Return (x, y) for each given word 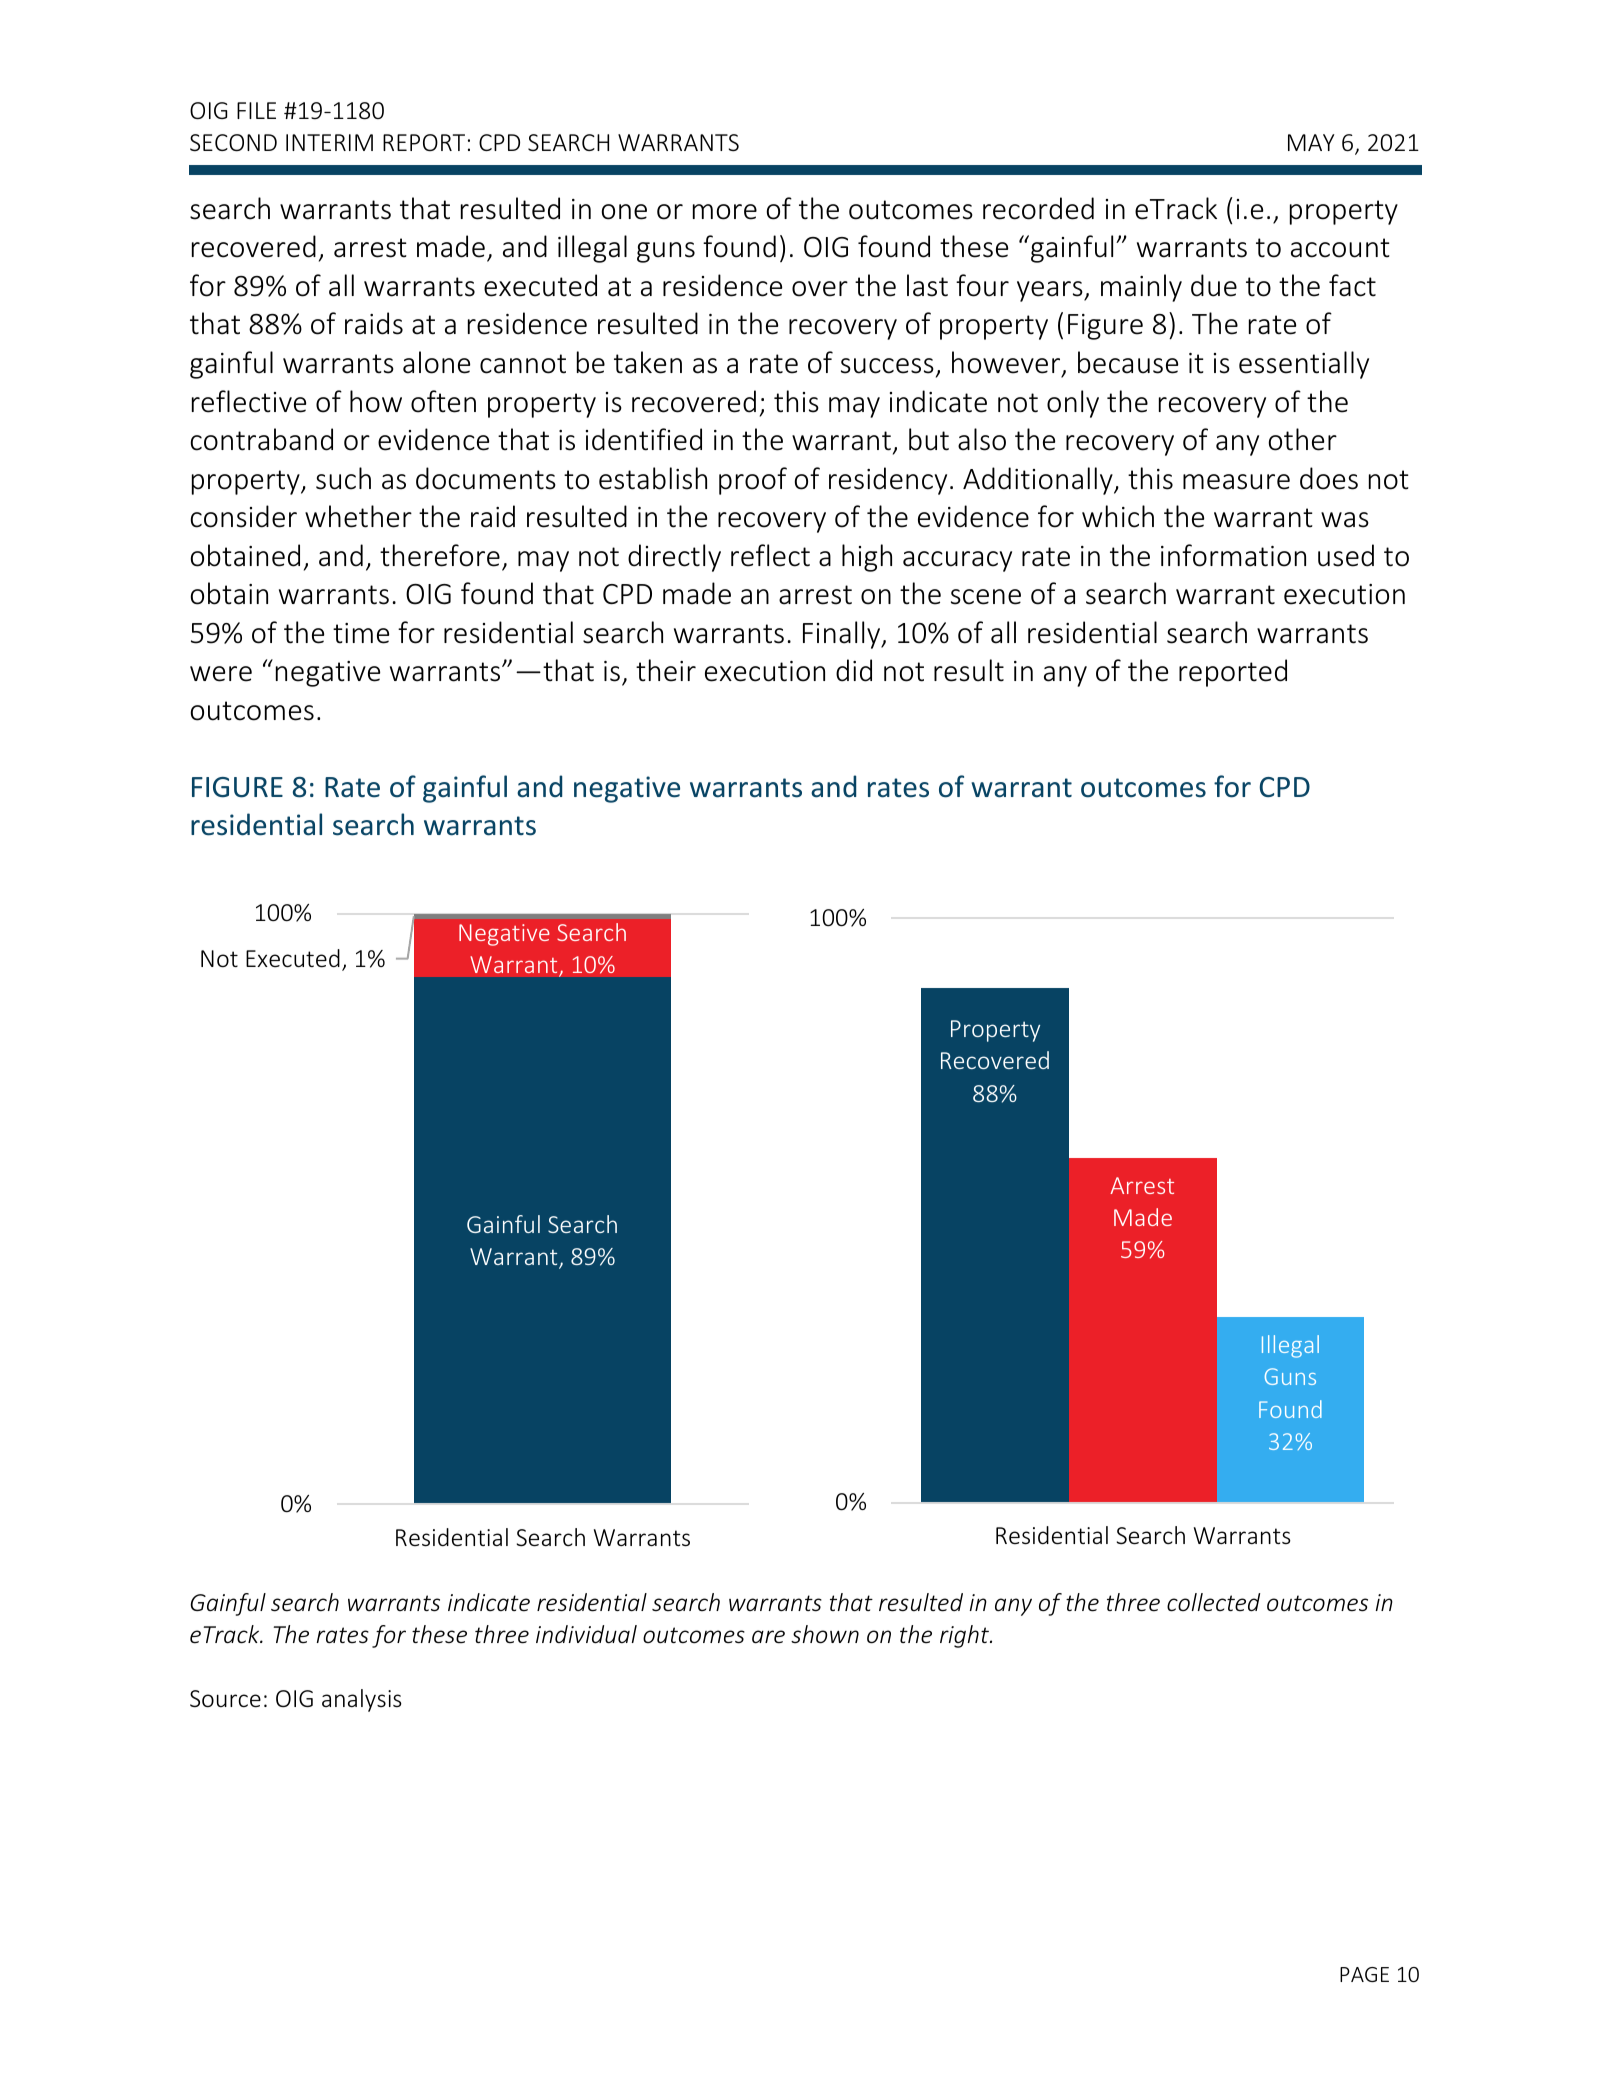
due (1214, 285)
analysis (362, 1700)
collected (1213, 1602)
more (725, 212)
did (854, 670)
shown (825, 1634)
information (1233, 555)
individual (586, 1634)
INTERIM (329, 142)
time (361, 633)
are (768, 1637)
